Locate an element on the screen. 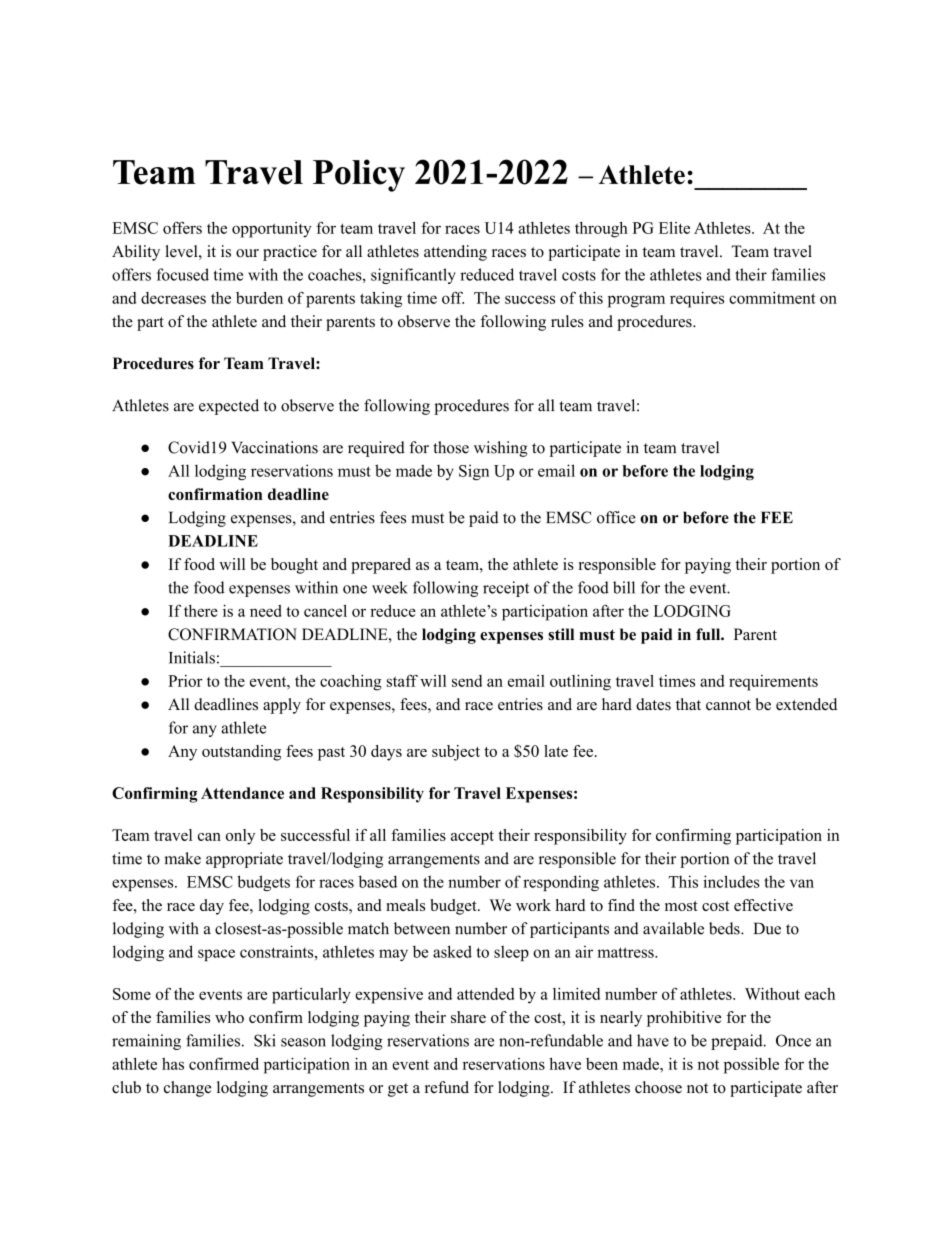 This screenshot has height=1233, width=952. Elite is located at coordinates (674, 228).
